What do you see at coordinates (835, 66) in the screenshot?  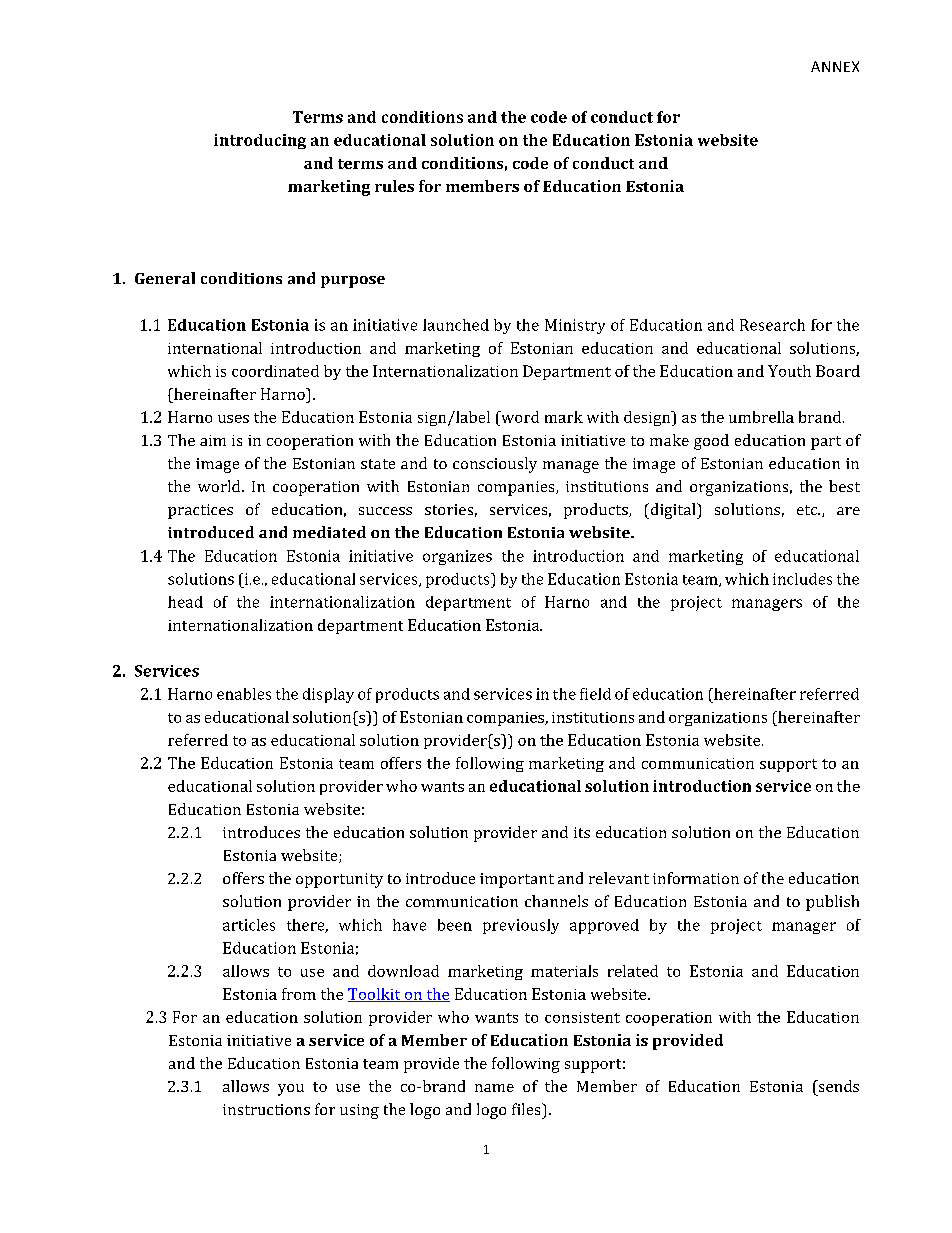 I see `ANNEX` at bounding box center [835, 66].
